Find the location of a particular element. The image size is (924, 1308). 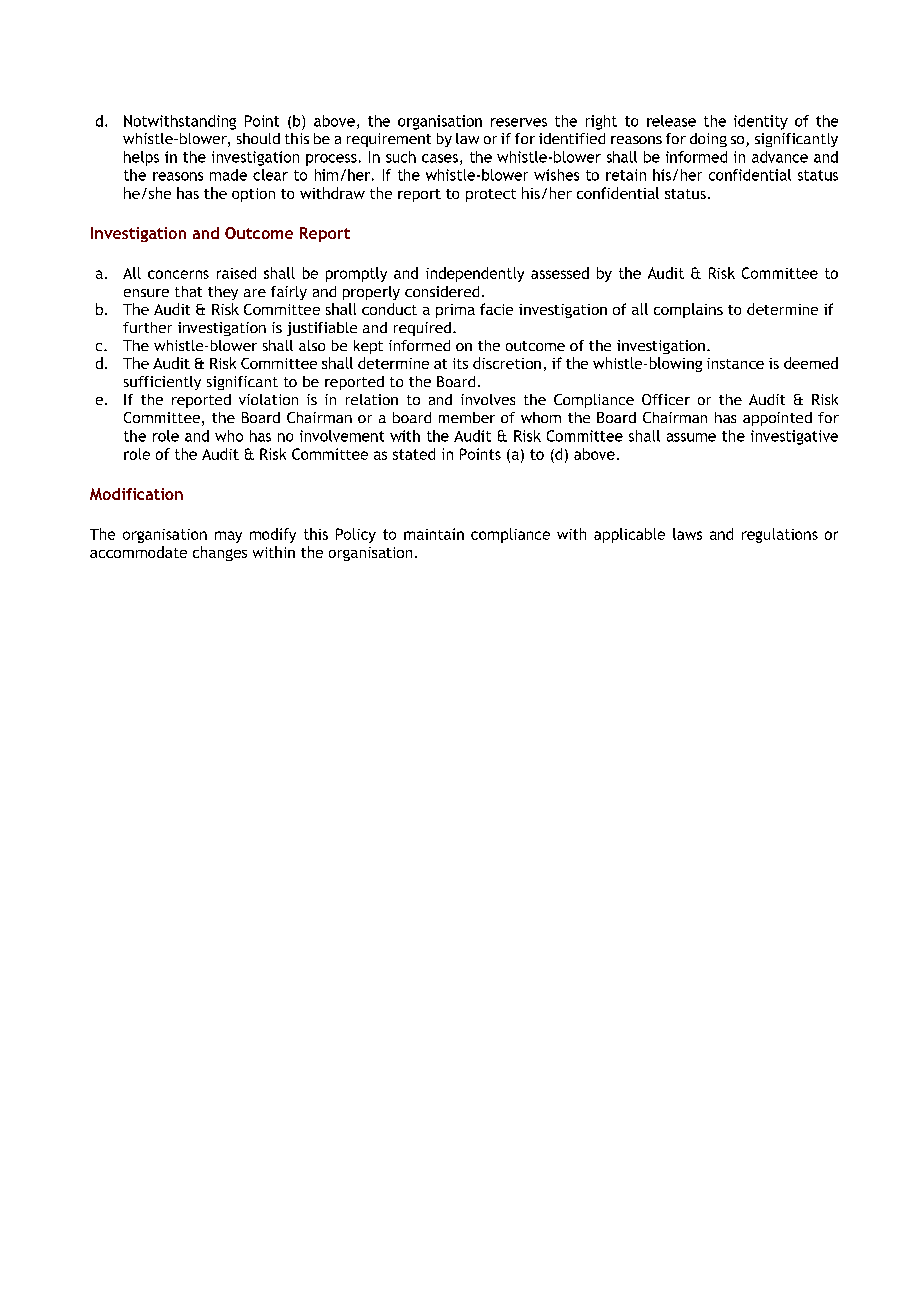

assume is located at coordinates (691, 437).
